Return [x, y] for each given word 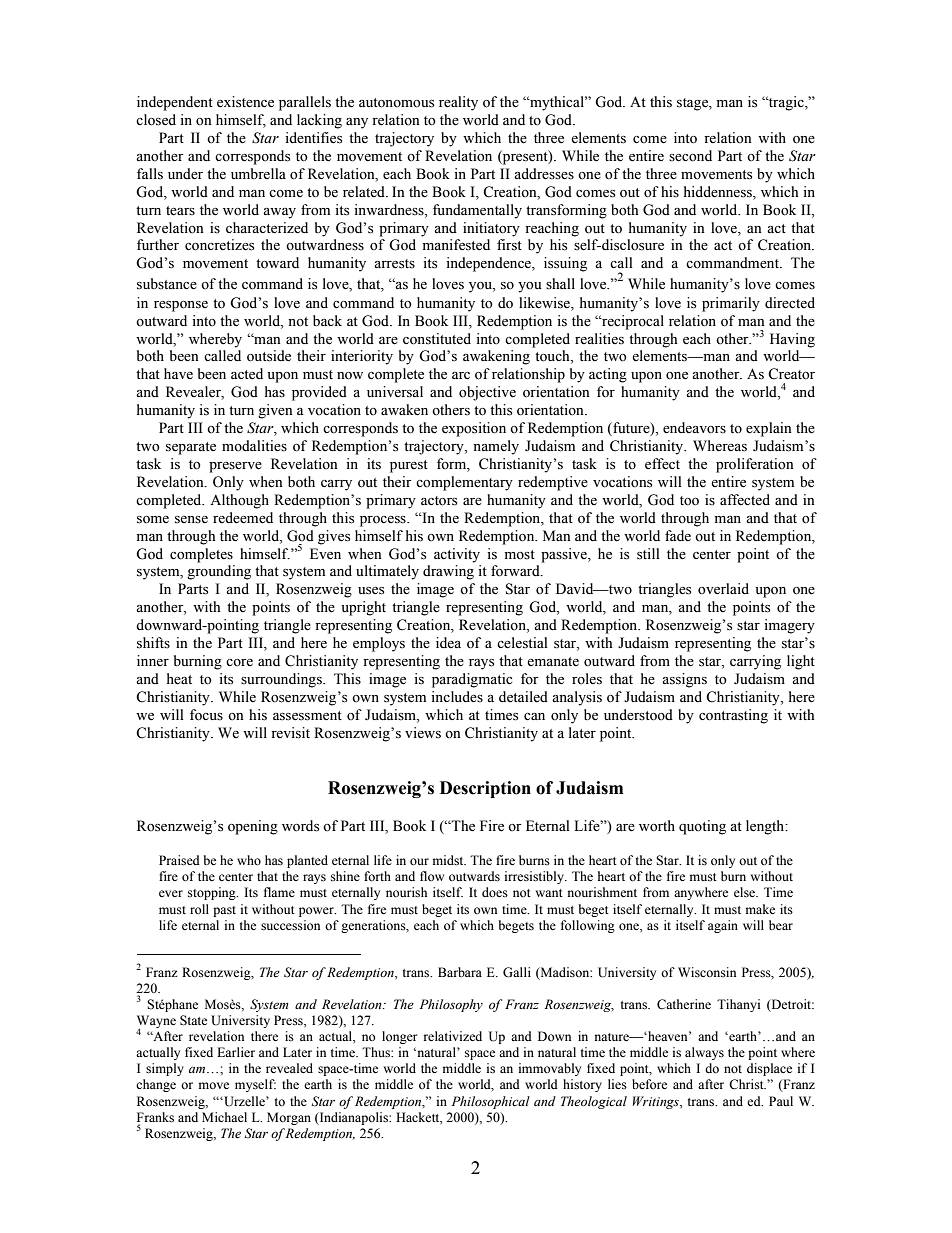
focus [206, 715]
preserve [235, 467]
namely [496, 447]
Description [485, 789]
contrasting [733, 716]
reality [458, 103]
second [690, 156]
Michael [224, 1117]
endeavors [694, 428]
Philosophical [491, 1102]
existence [245, 102]
